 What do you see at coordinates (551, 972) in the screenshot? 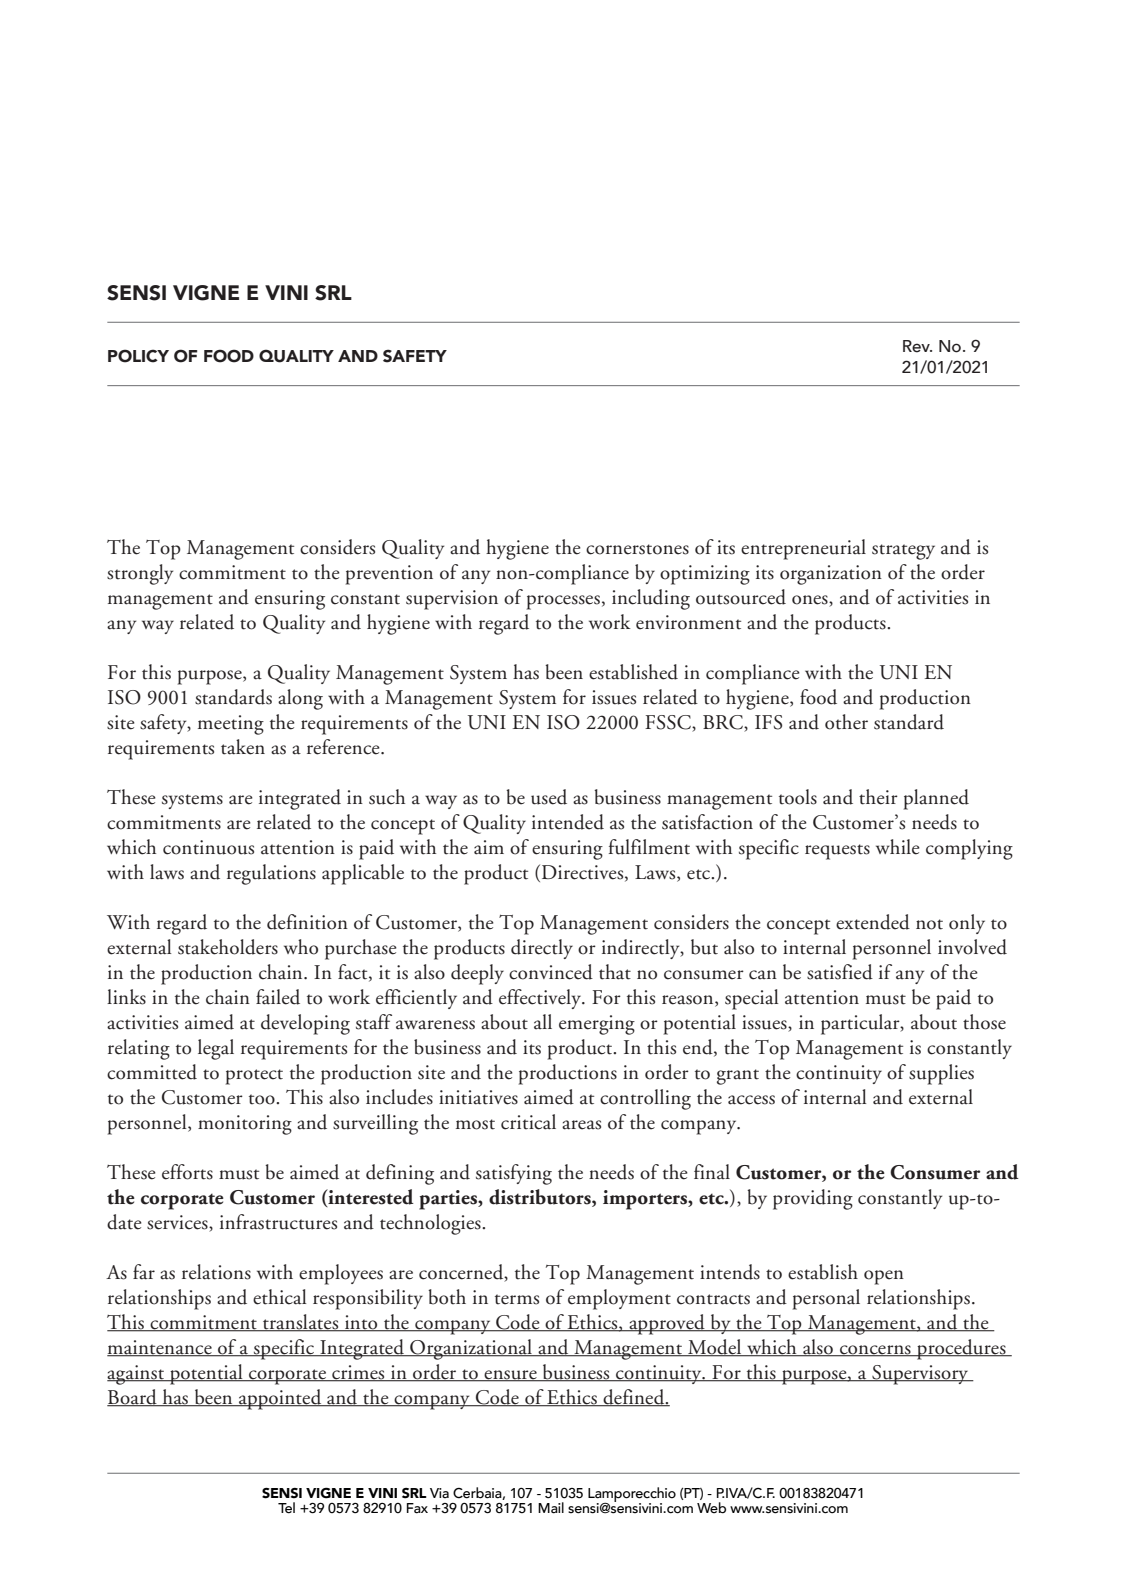
I see `convinced` at bounding box center [551, 972].
